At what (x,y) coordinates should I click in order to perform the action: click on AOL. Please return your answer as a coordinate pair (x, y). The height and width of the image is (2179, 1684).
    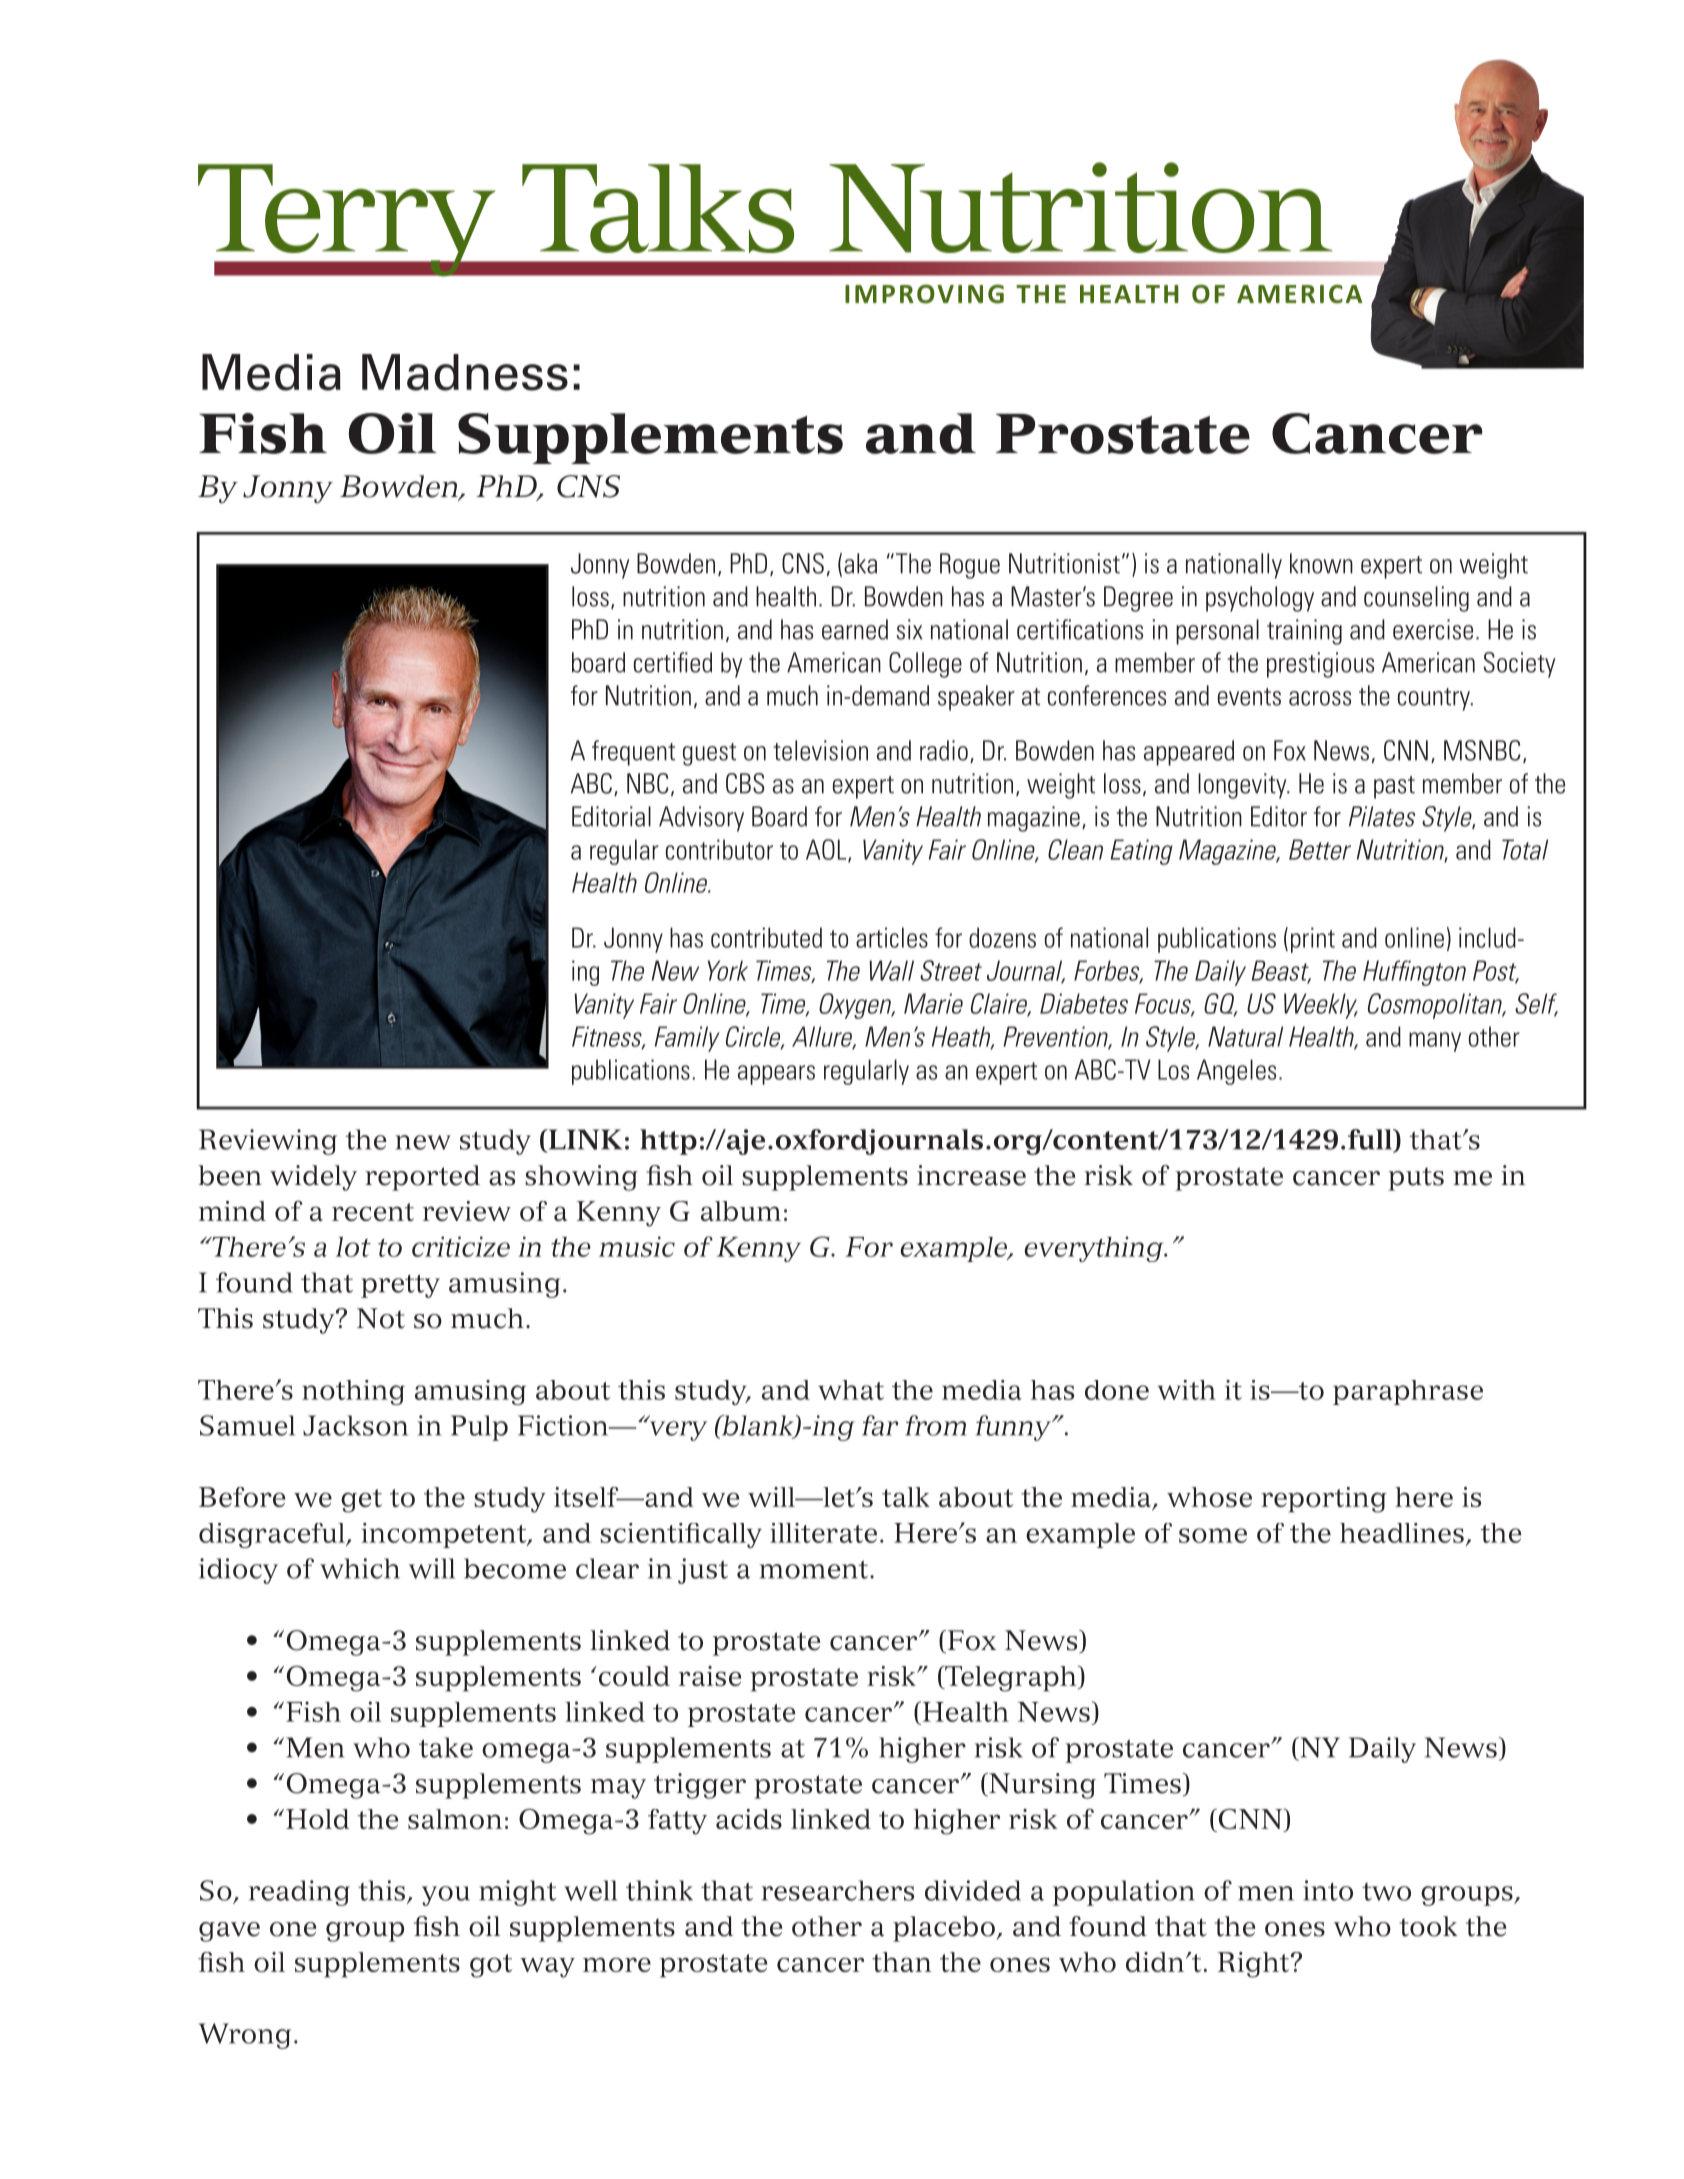
    Looking at the image, I should click on (827, 850).
